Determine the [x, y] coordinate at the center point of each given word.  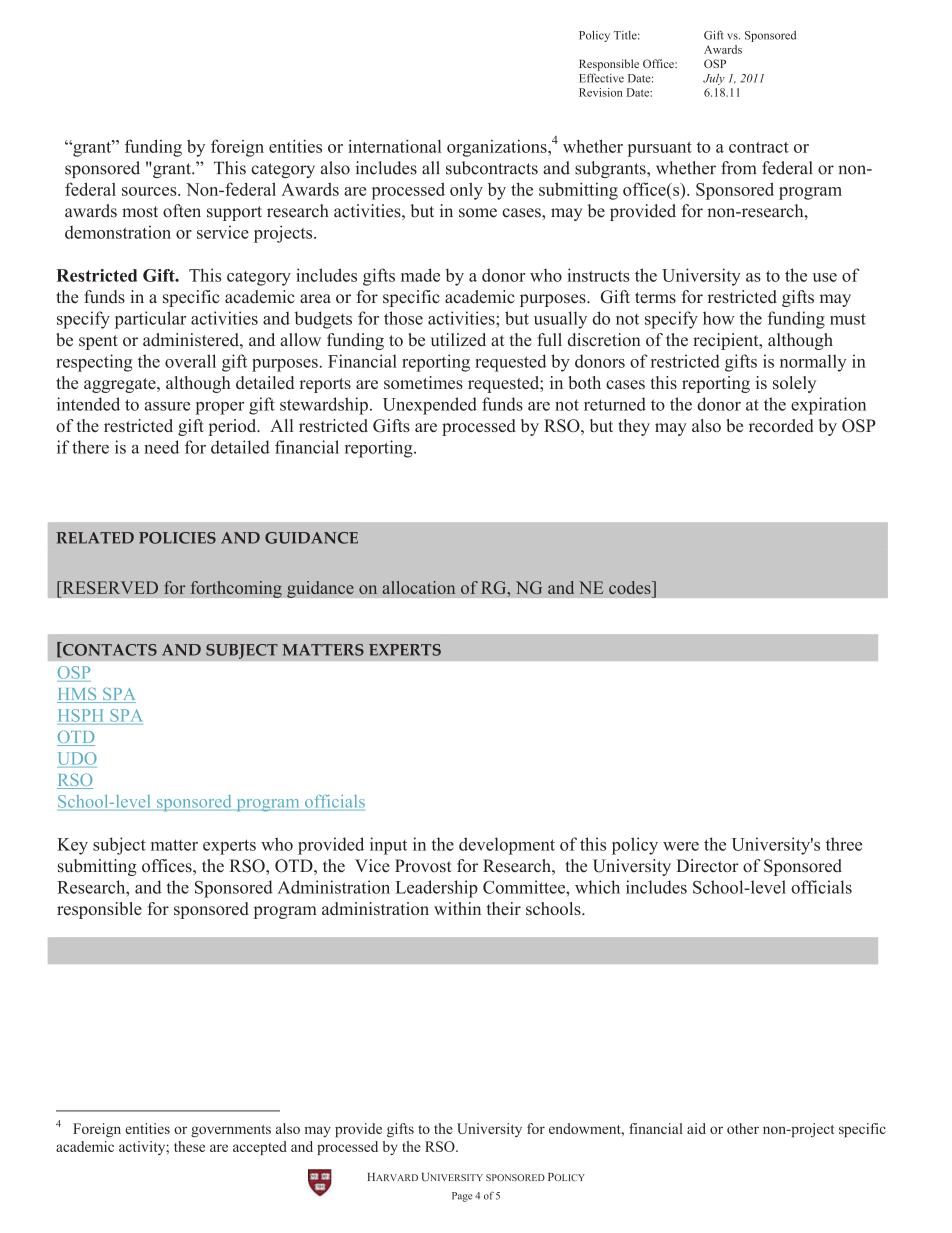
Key [72, 846]
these [189, 1146]
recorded [781, 425]
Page [462, 1197]
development [507, 846]
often [182, 211]
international [394, 146]
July [714, 79]
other [743, 1128]
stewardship [324, 406]
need [161, 447]
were [681, 846]
